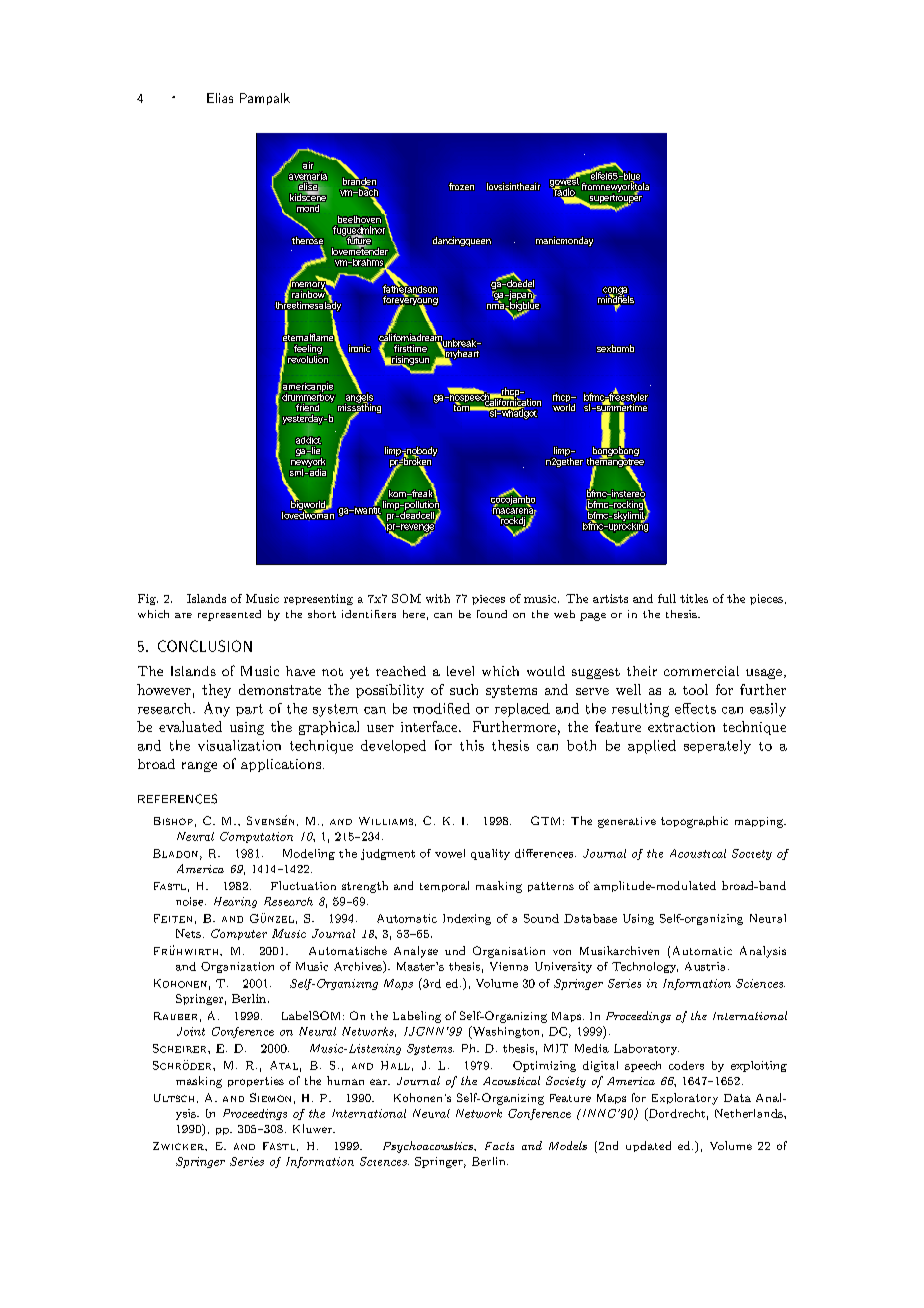 The width and height of the image is (924, 1308). Describe the element at coordinates (694, 822) in the image. I see `topographic` at that location.
